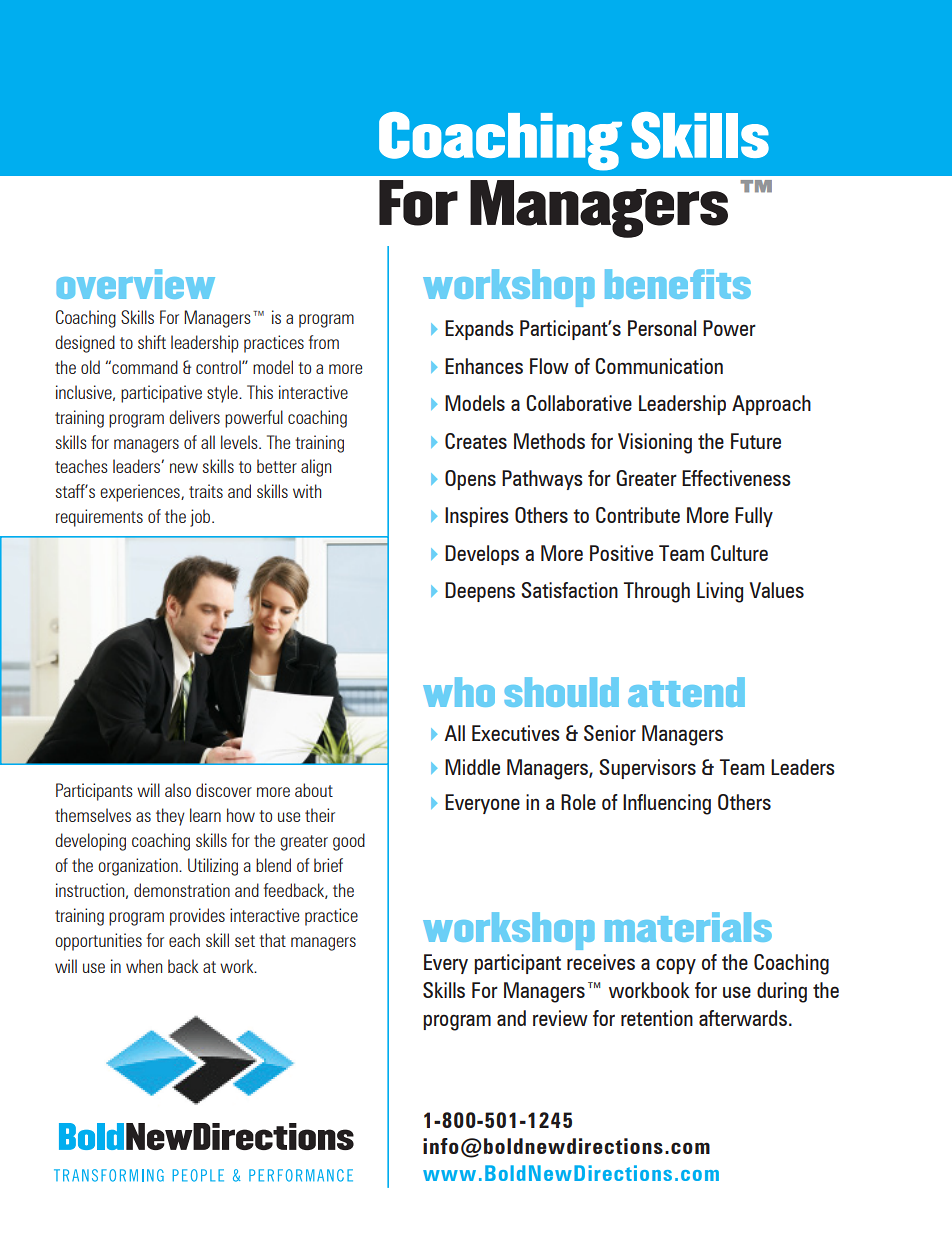  I want to click on from, so click(324, 342).
